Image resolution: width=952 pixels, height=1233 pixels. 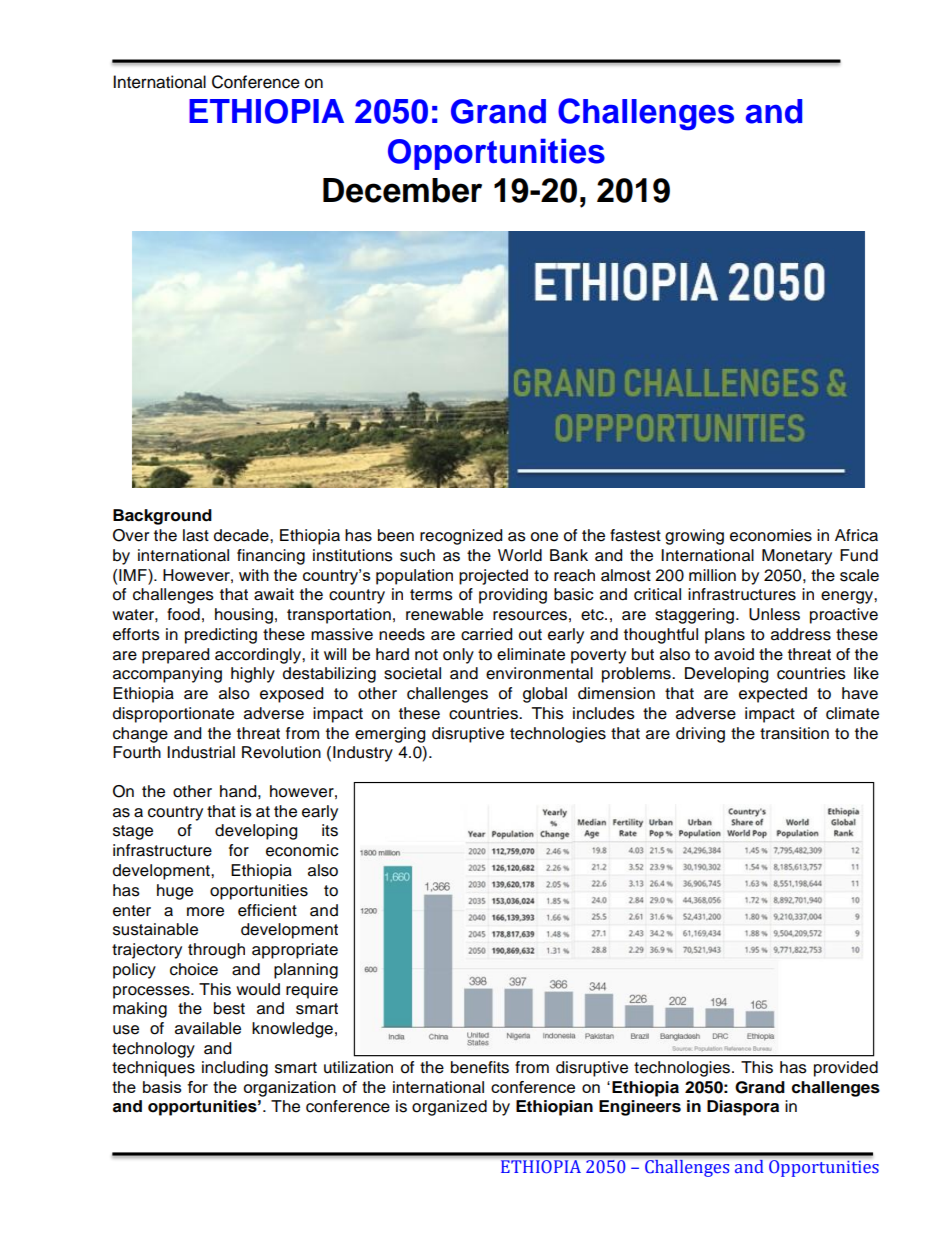 What do you see at coordinates (221, 636) in the image?
I see `predicting` at bounding box center [221, 636].
